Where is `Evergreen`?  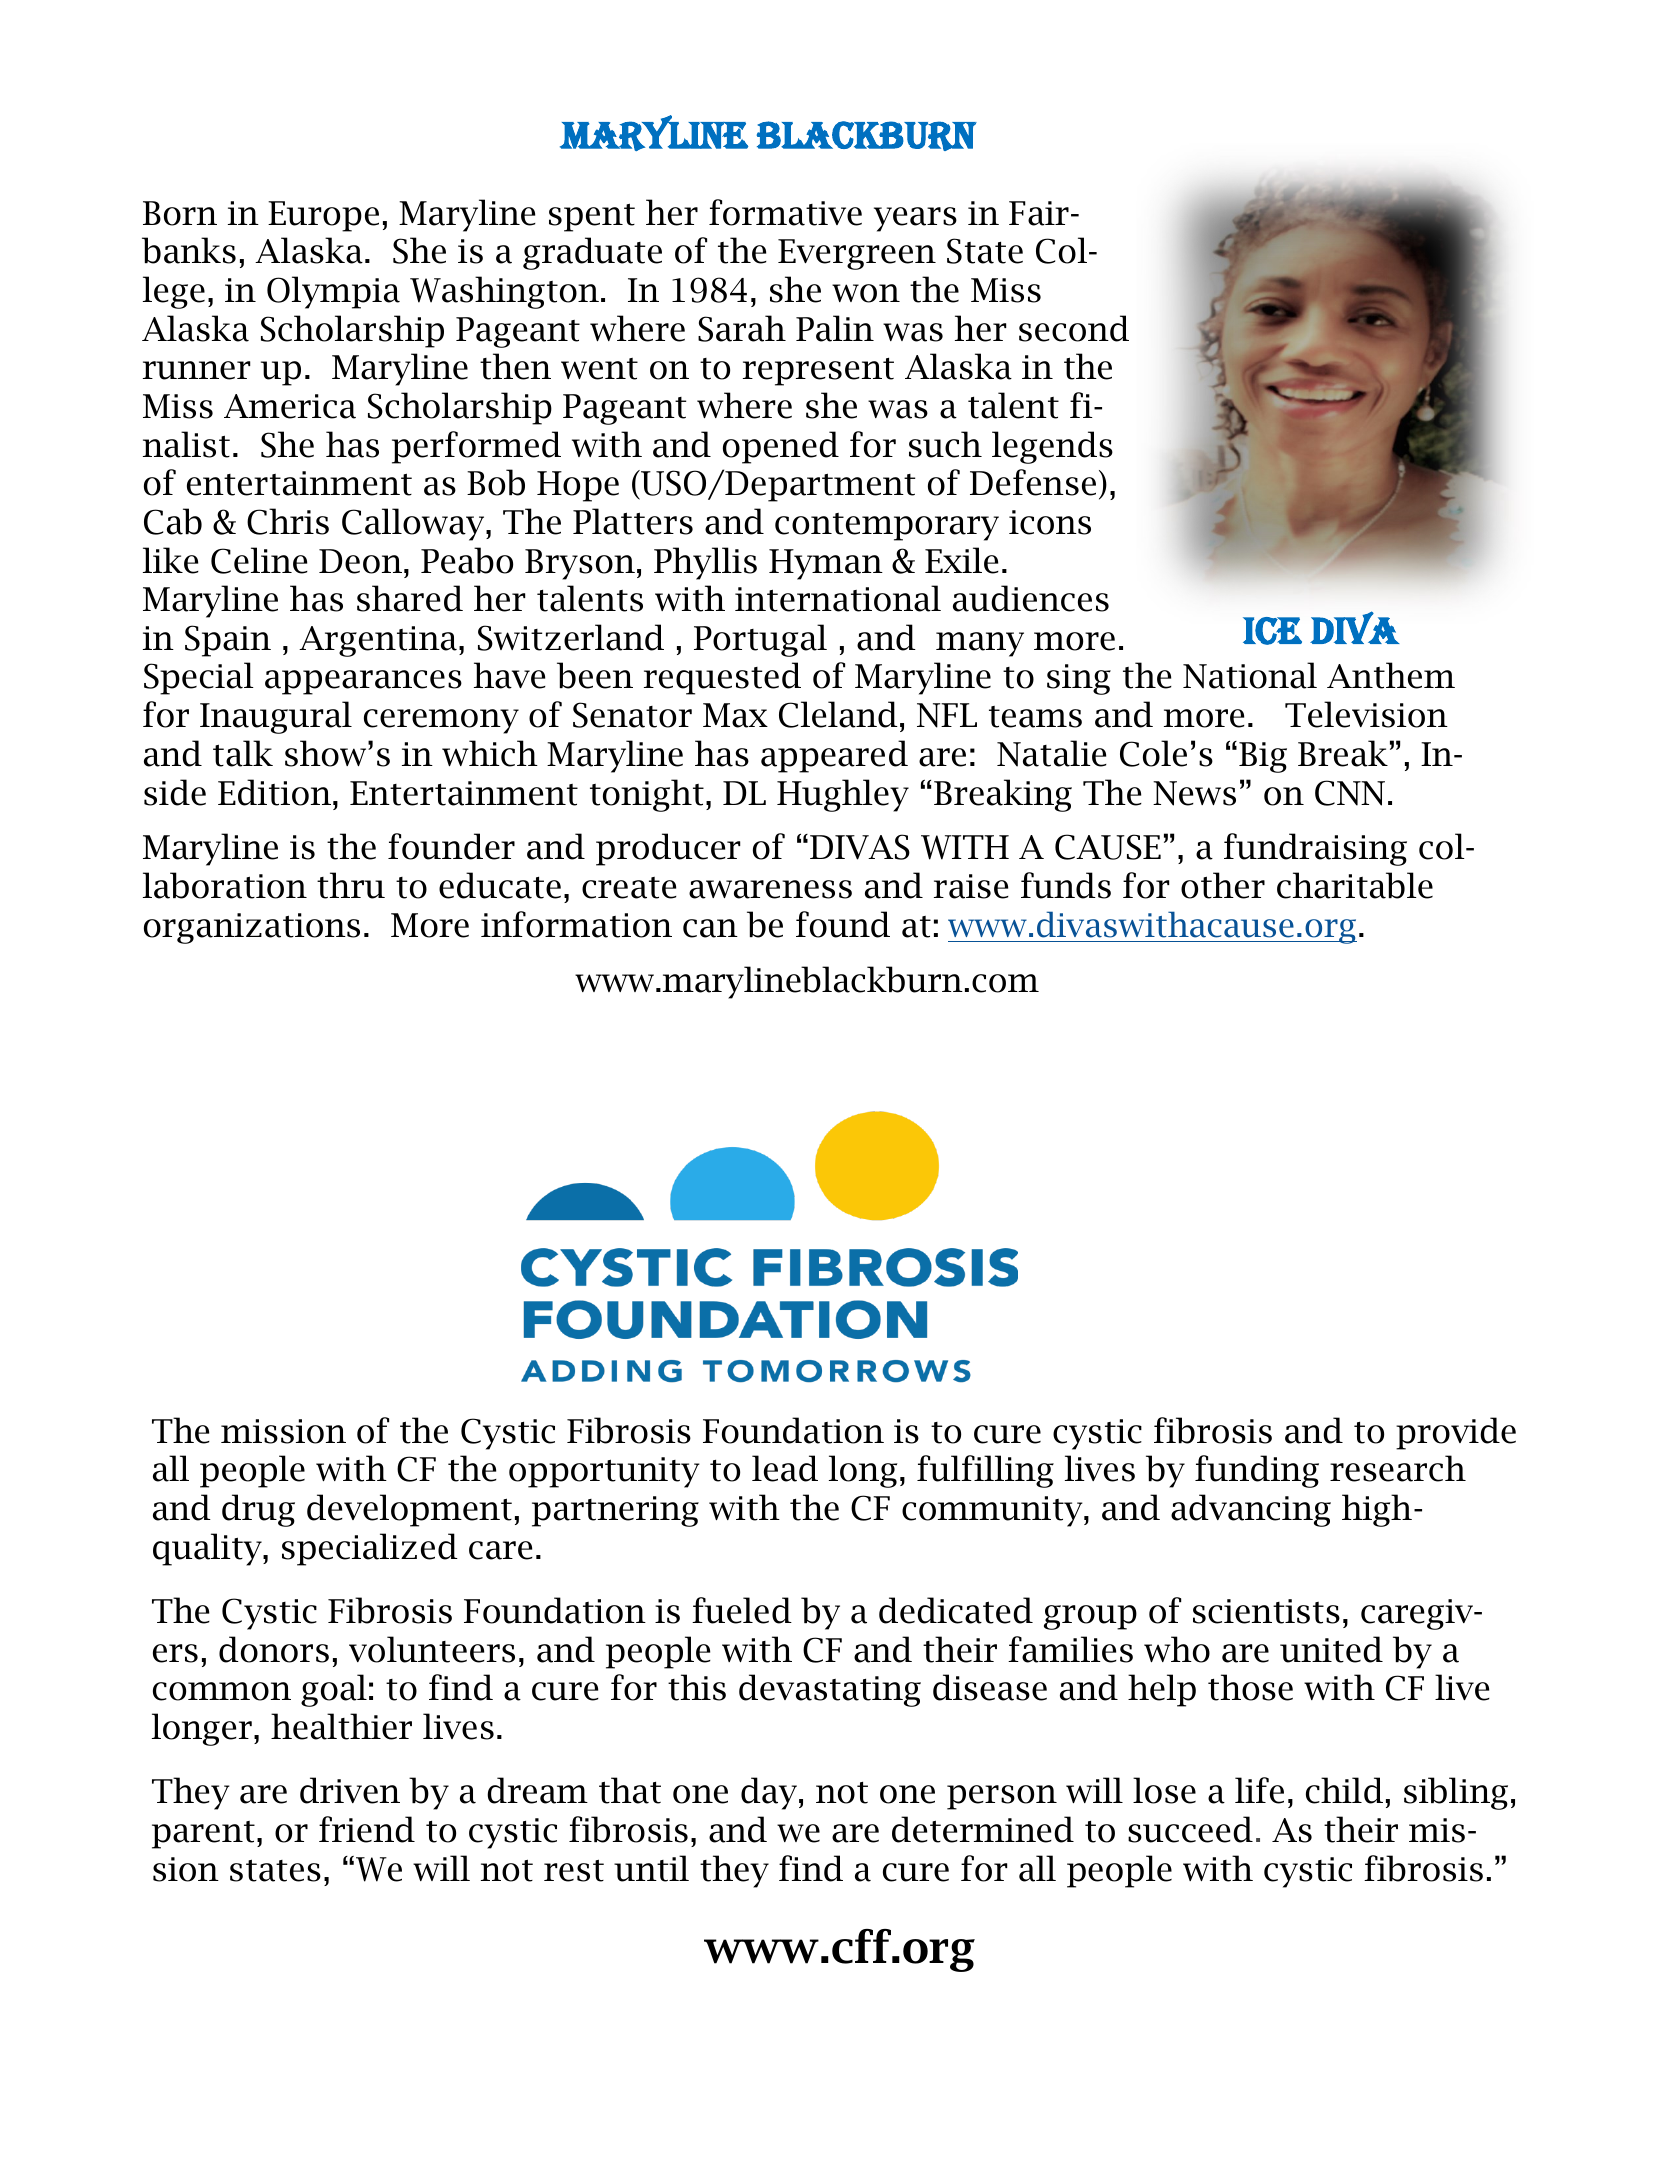 Evergreen is located at coordinates (857, 254).
